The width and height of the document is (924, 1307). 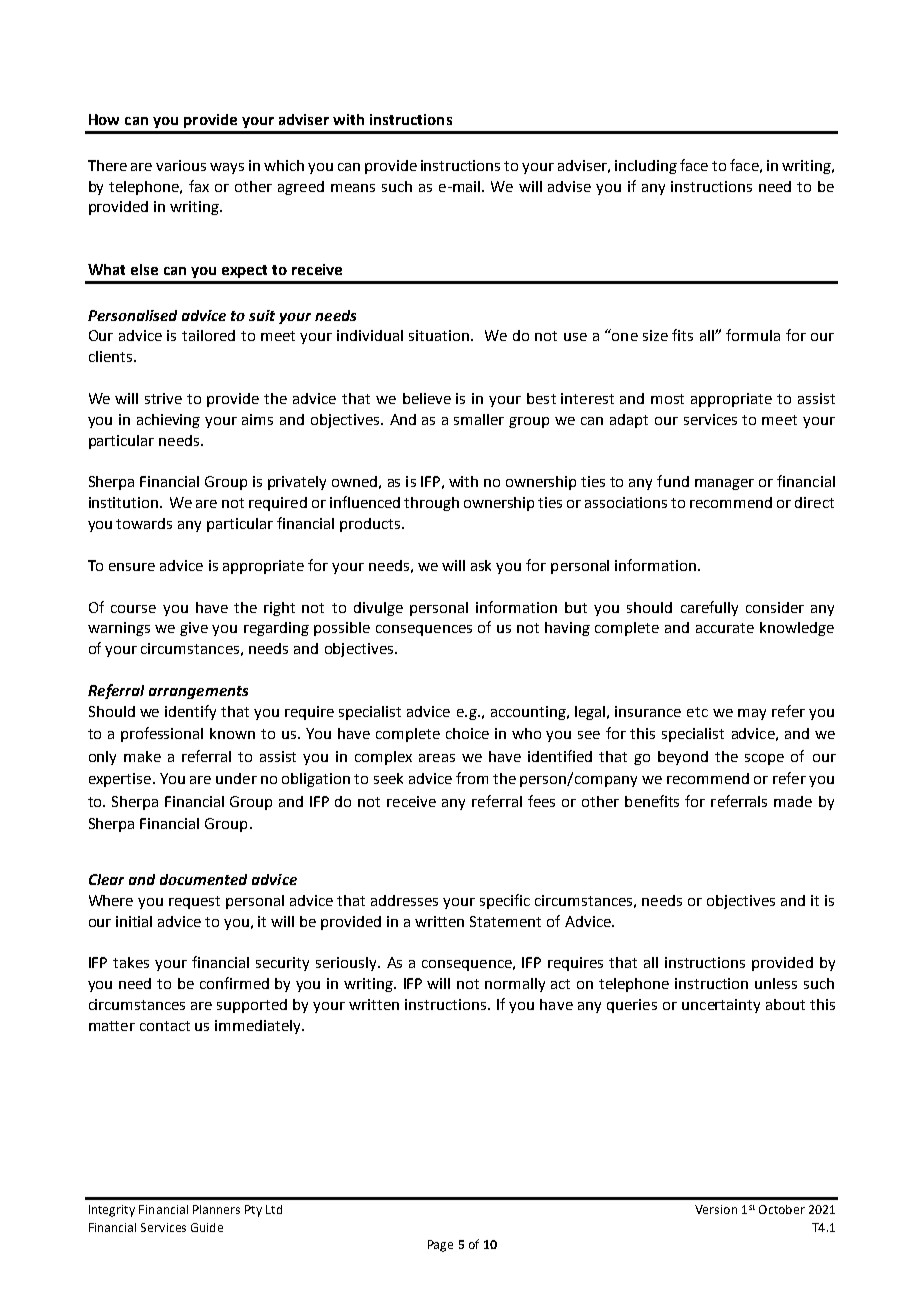 I want to click on various, so click(x=181, y=165).
